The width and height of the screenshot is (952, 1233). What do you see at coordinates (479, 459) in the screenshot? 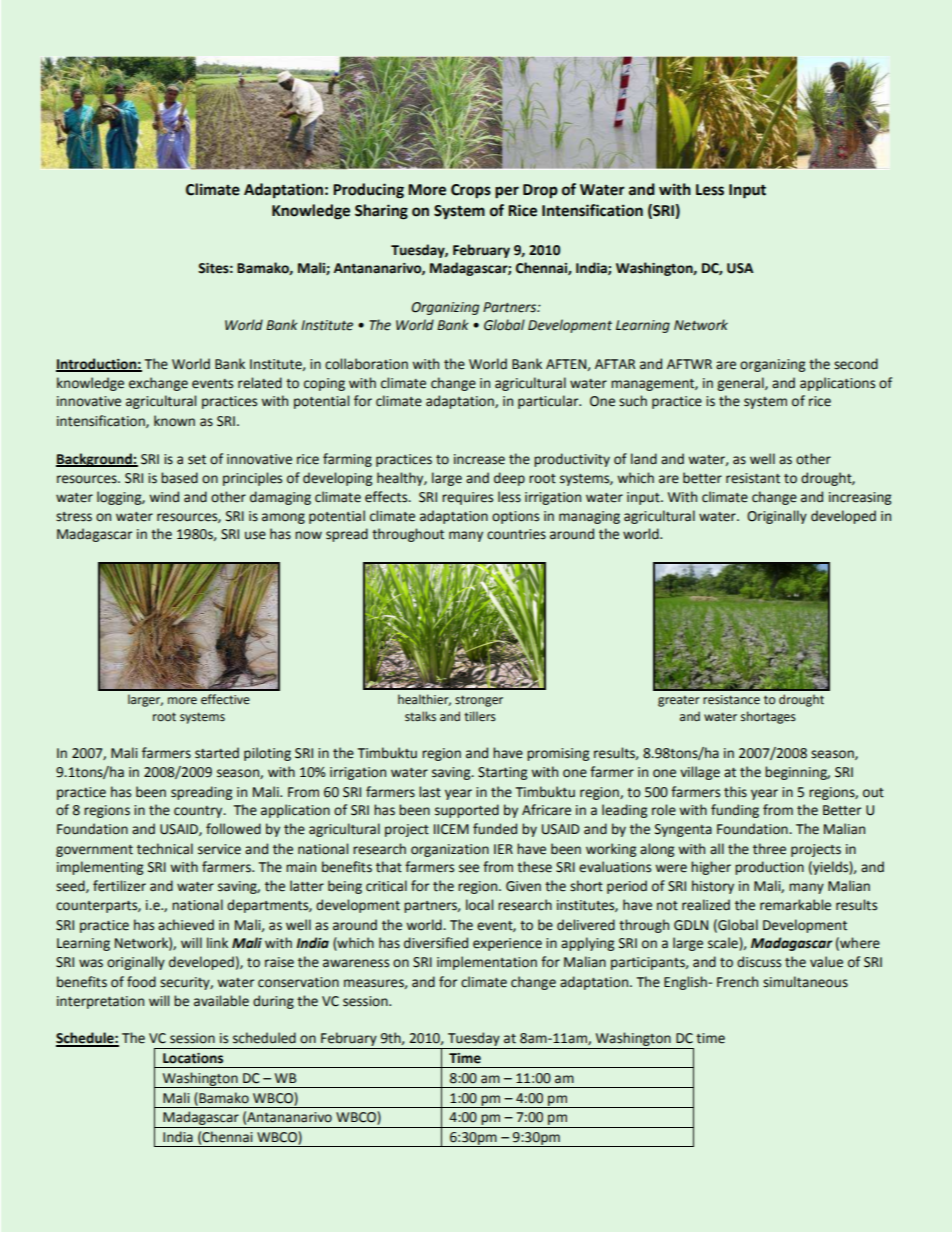
I see `increase` at bounding box center [479, 459].
